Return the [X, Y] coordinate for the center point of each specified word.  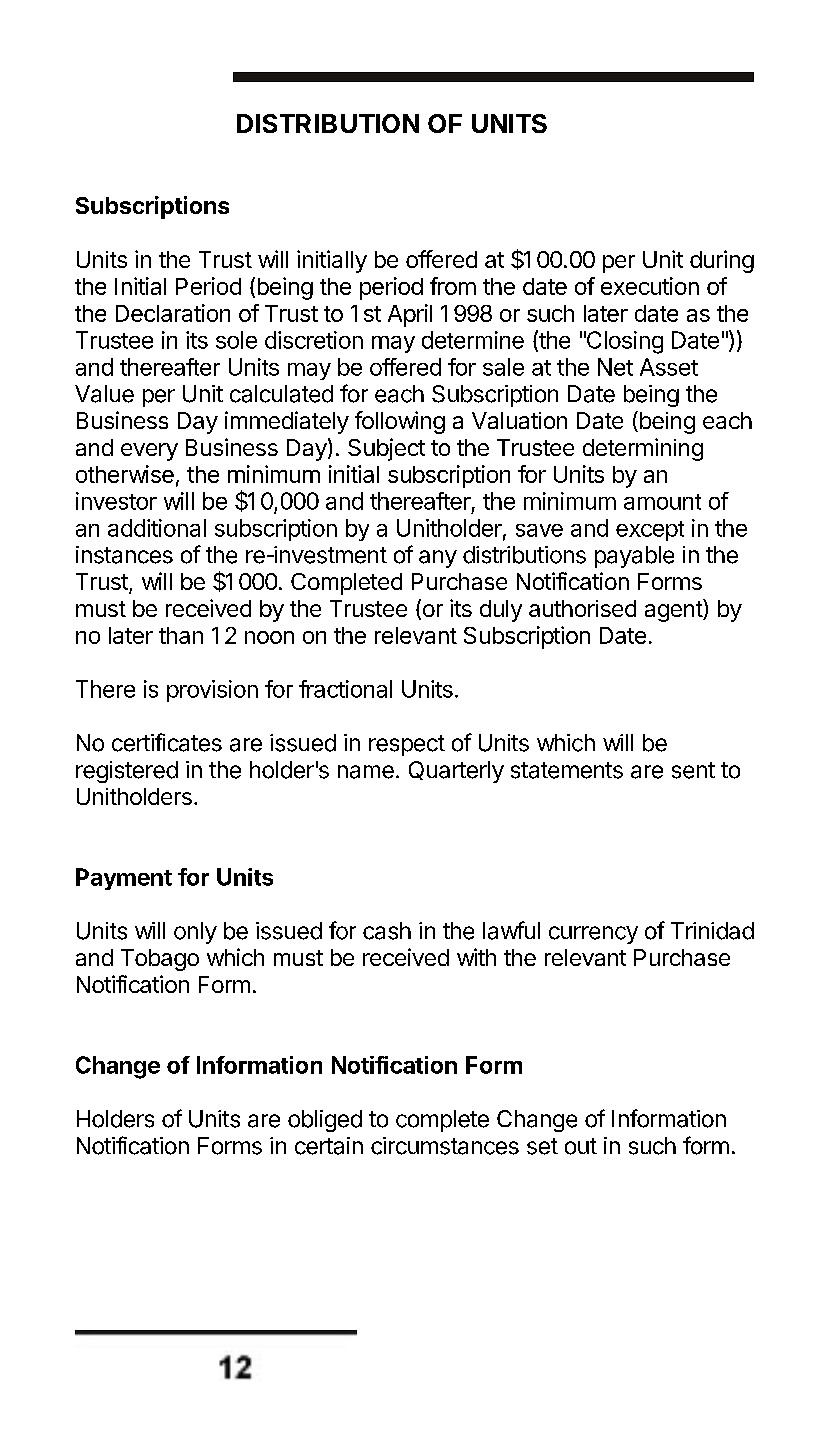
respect [407, 745]
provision [212, 691]
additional [157, 528]
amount [662, 502]
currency [593, 935]
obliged [325, 1121]
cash [387, 931]
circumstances [445, 1146]
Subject [386, 449]
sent [693, 770]
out [581, 1146]
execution [650, 286]
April [410, 315]
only [195, 933]
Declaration [173, 313]
